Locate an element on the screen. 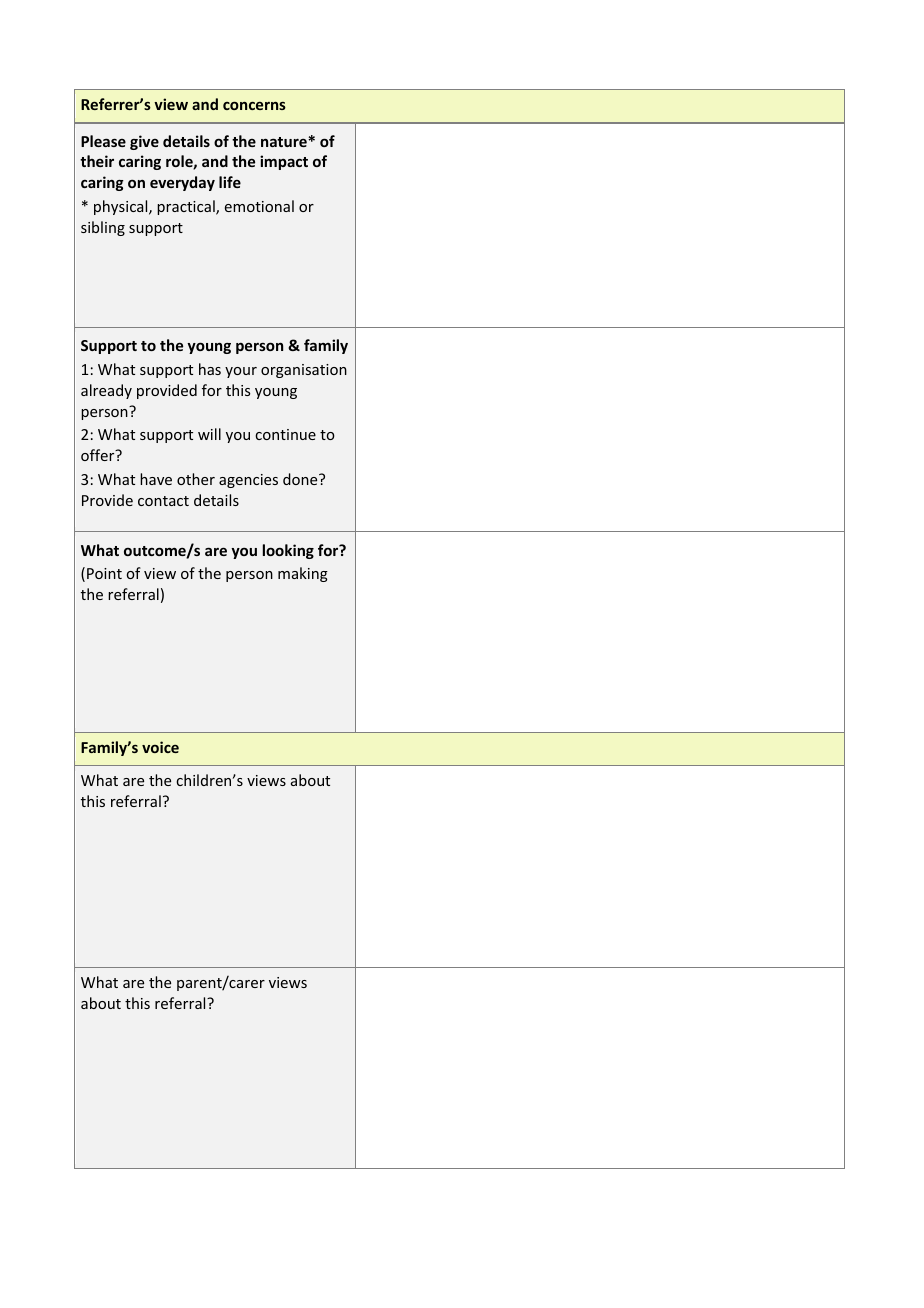  nature is located at coordinates (285, 142).
